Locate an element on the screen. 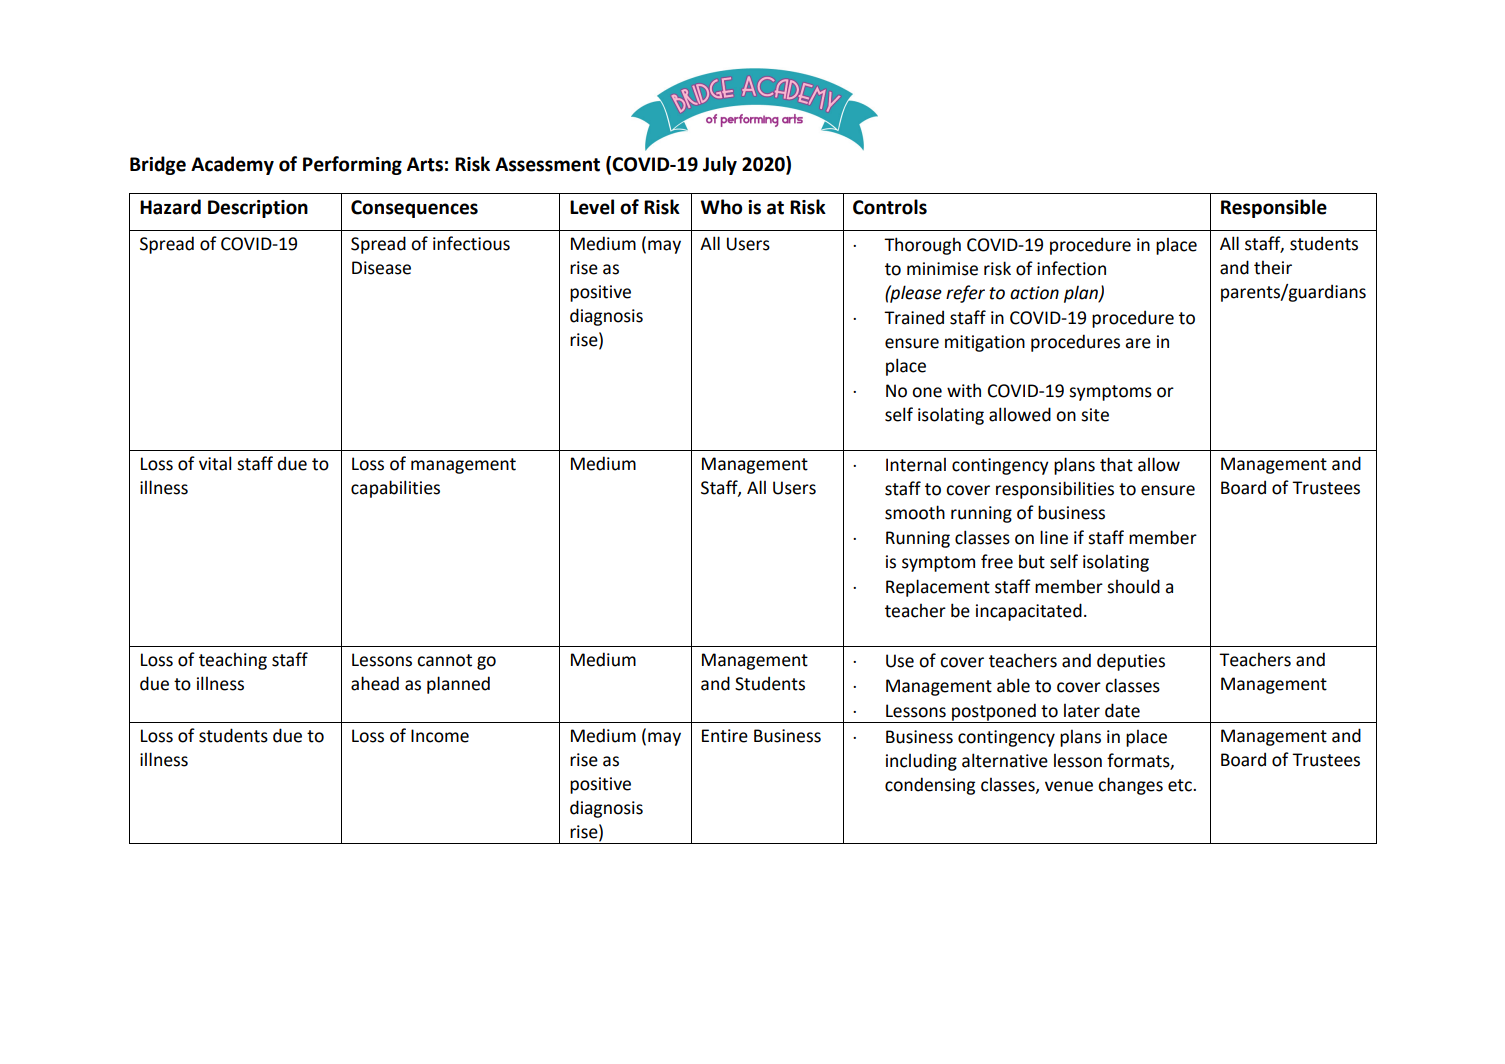  action is located at coordinates (1034, 293).
